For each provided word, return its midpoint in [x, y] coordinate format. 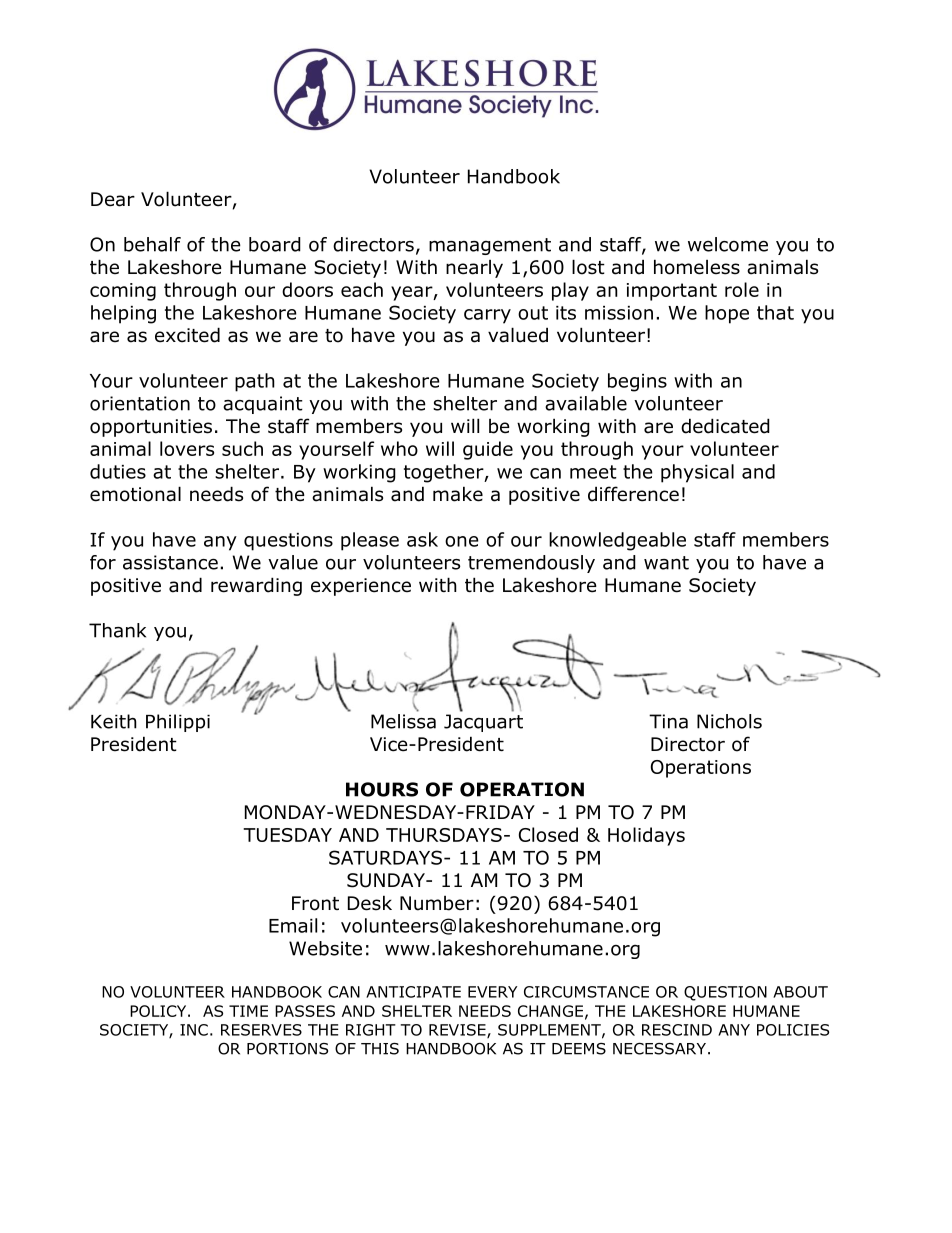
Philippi [178, 723]
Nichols [729, 721]
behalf [152, 244]
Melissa [403, 720]
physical [697, 473]
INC [194, 1030]
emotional [135, 494]
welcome [728, 244]
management [490, 246]
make [458, 494]
